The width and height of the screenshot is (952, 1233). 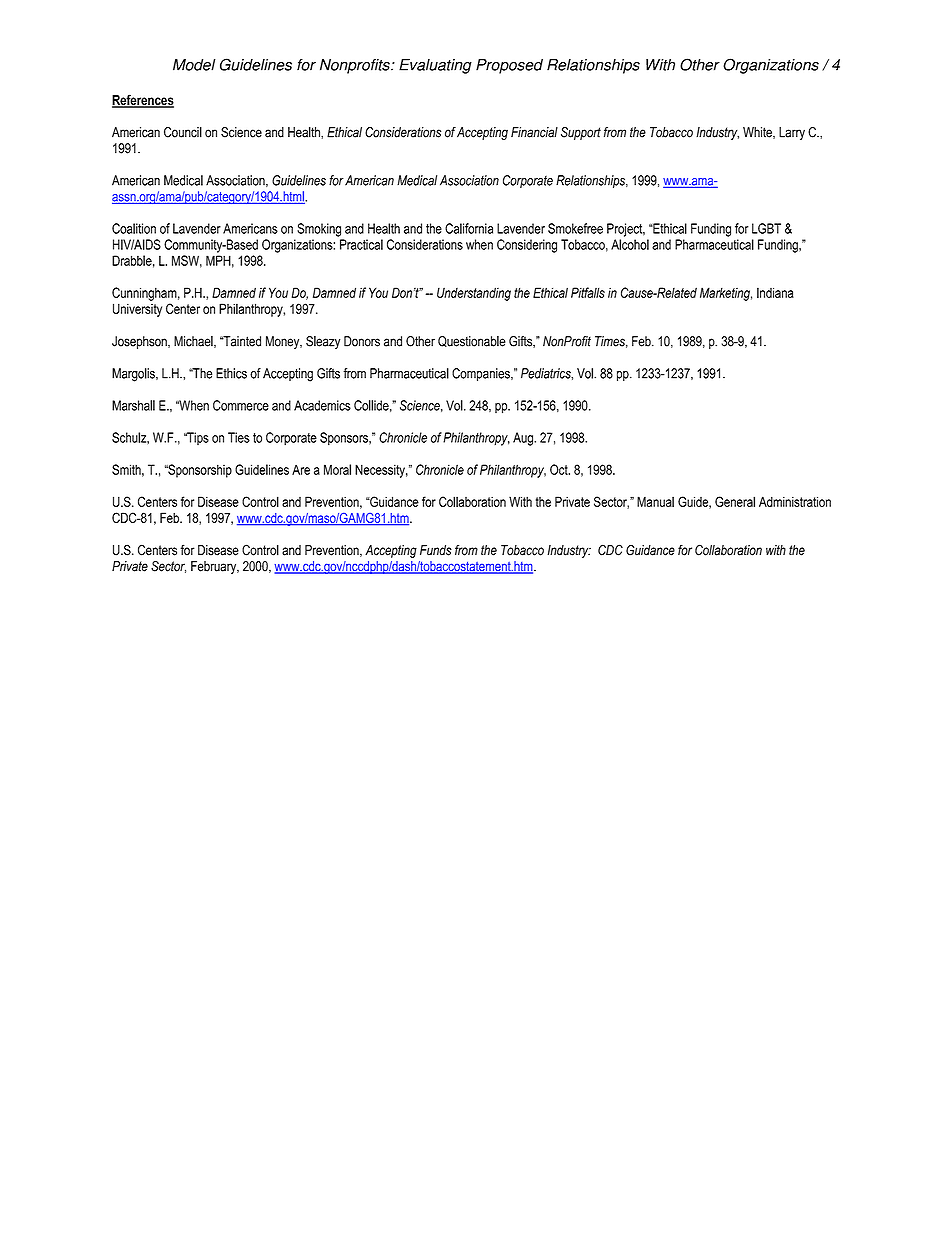 What do you see at coordinates (231, 373) in the screenshot?
I see `Ethics` at bounding box center [231, 373].
